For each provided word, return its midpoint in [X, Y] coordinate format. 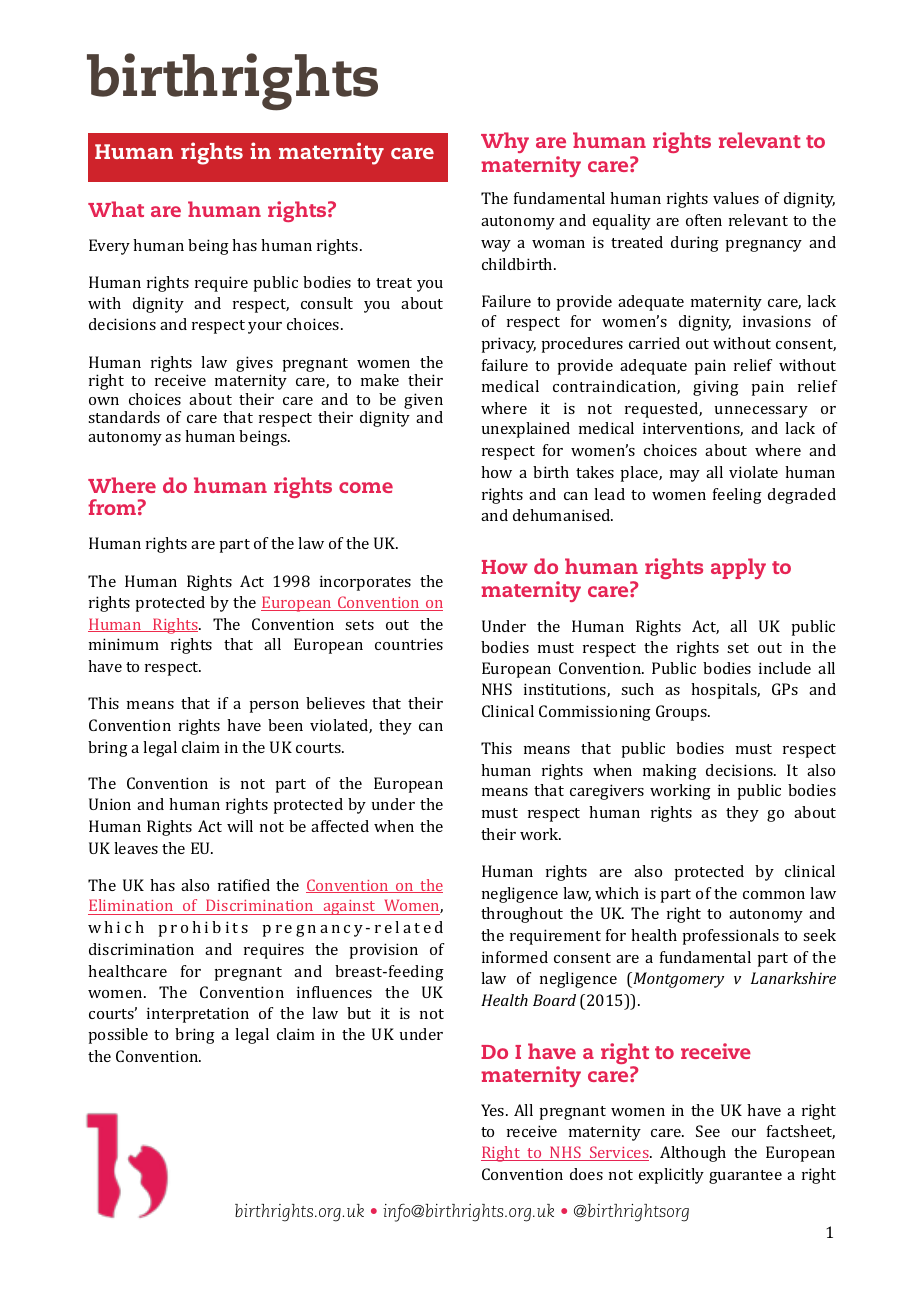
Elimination [131, 905]
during [695, 244]
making [670, 772]
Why [505, 142]
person [274, 707]
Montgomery [677, 980]
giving [716, 388]
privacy [508, 345]
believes [335, 703]
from [112, 507]
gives [254, 364]
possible [118, 1036]
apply [738, 568]
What [116, 209]
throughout [522, 915]
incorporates [365, 583]
